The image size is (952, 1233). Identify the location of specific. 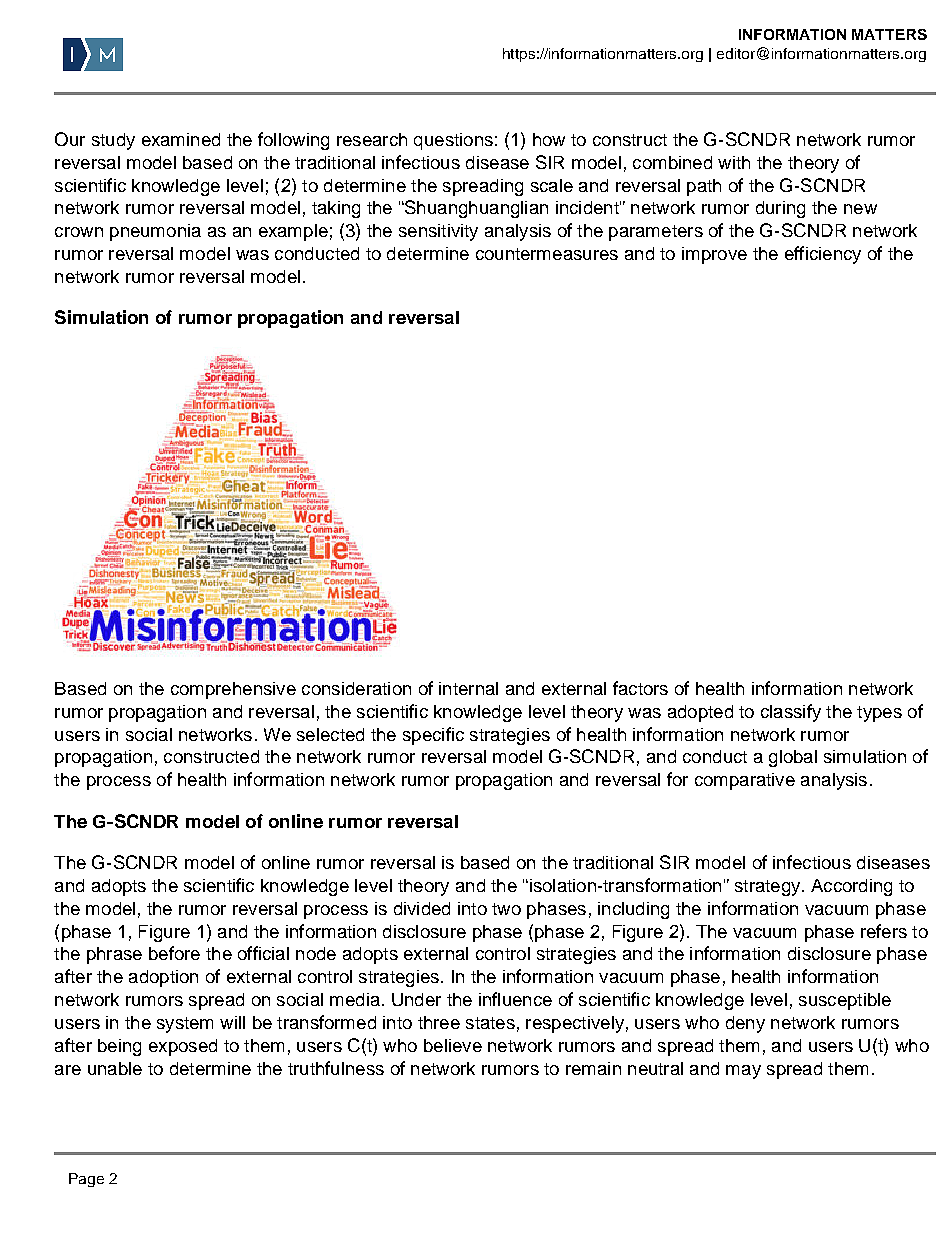
(433, 736).
